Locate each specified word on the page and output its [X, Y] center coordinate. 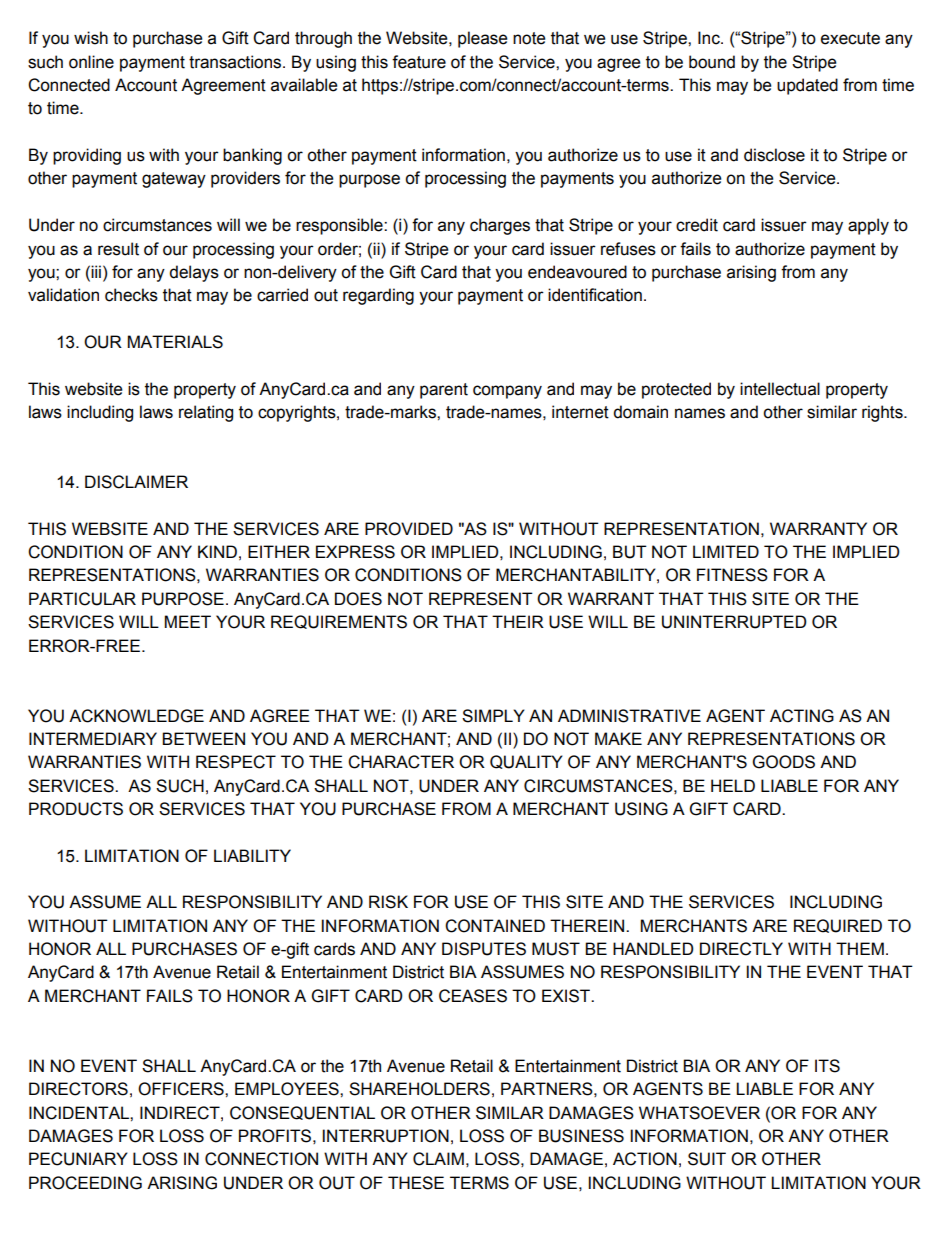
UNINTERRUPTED [734, 622]
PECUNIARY [78, 1159]
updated [807, 86]
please [482, 39]
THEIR [518, 621]
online [91, 62]
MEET [188, 621]
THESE [416, 1183]
